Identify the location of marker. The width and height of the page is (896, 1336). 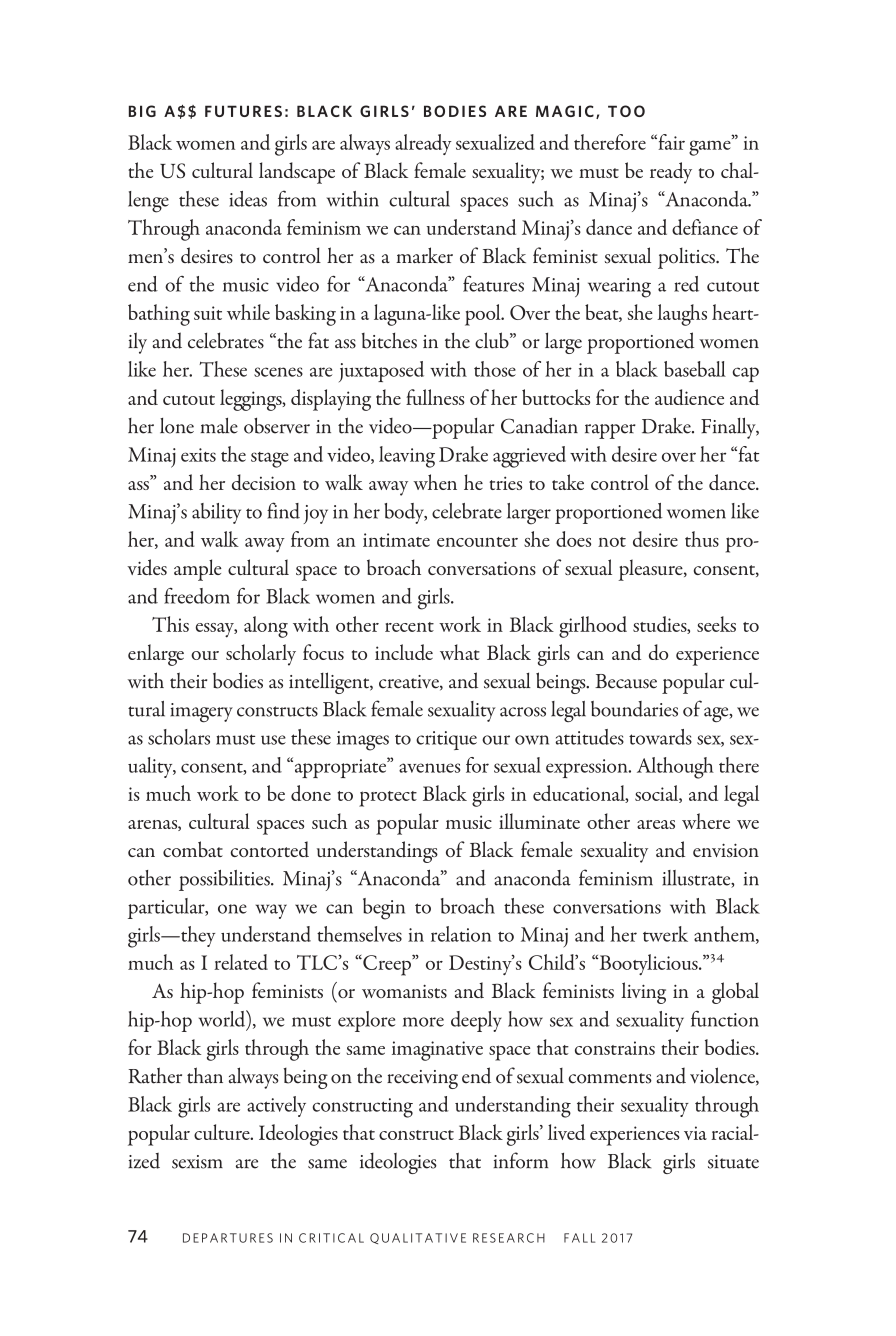
(424, 255).
